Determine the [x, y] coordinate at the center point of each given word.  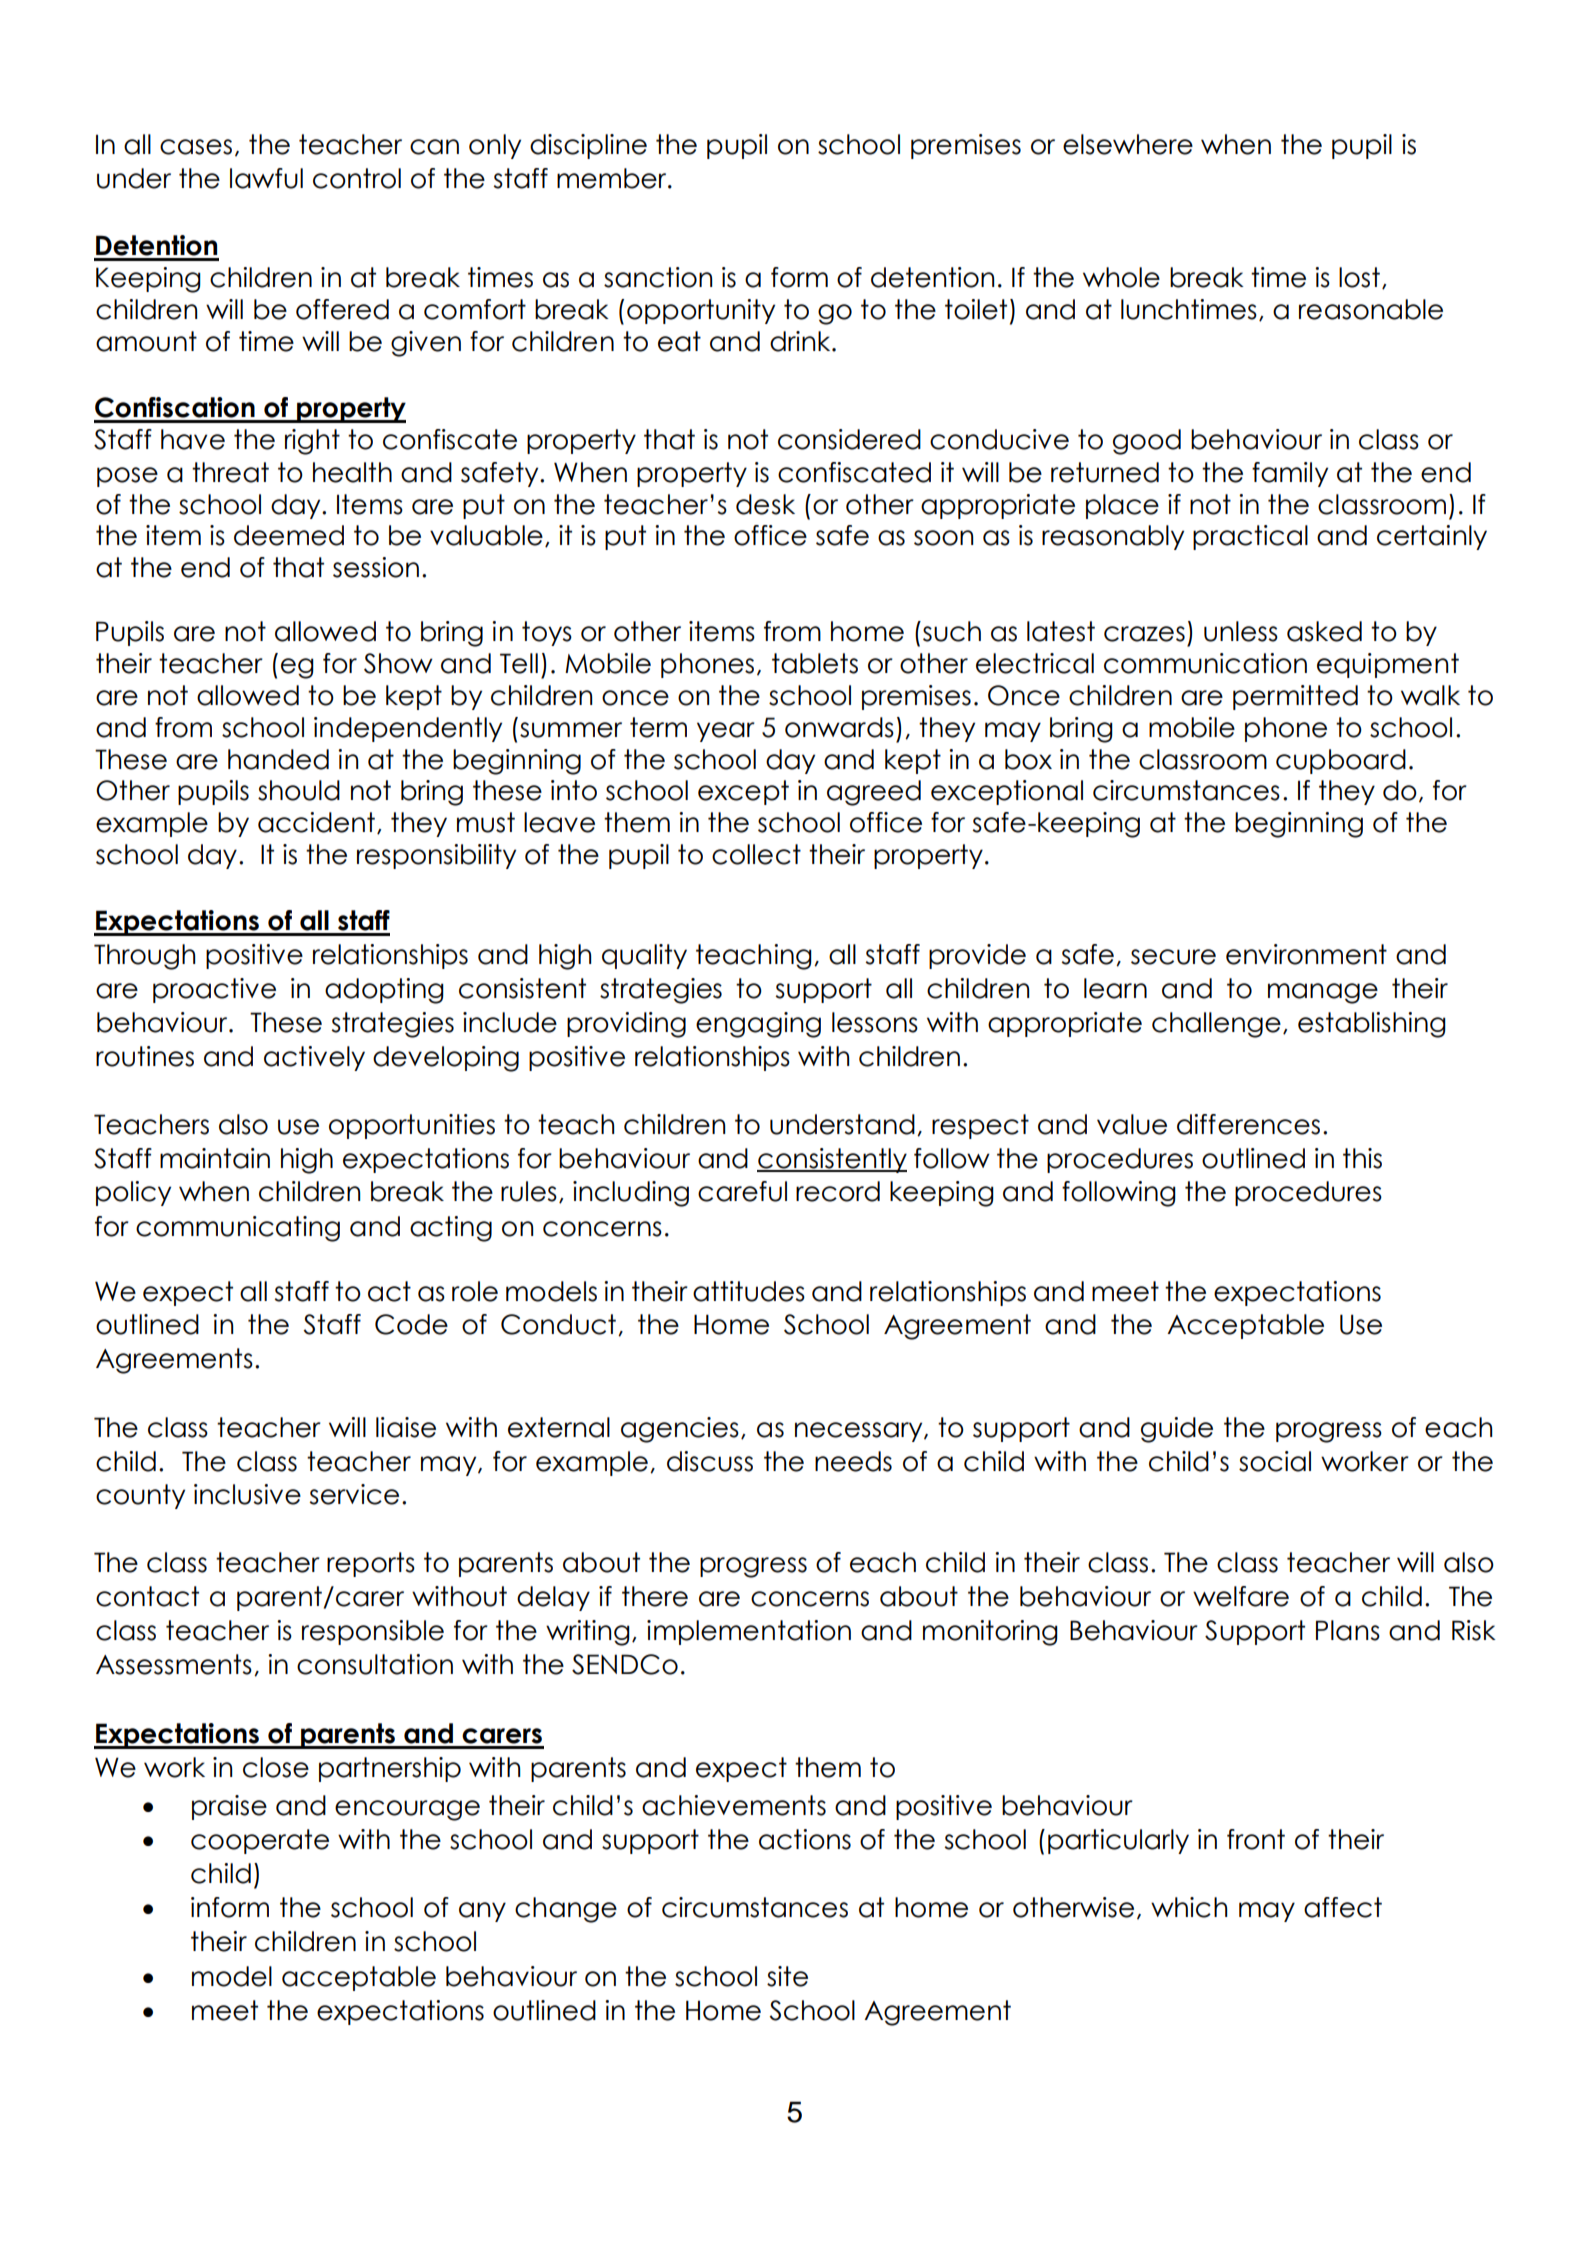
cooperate [260, 1841]
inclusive [247, 1494]
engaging [758, 1025]
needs [853, 1461]
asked [1324, 631]
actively [314, 1058]
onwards [839, 727]
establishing [1372, 1025]
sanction [658, 277]
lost [1359, 277]
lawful [266, 178]
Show [398, 663]
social [1275, 1461]
